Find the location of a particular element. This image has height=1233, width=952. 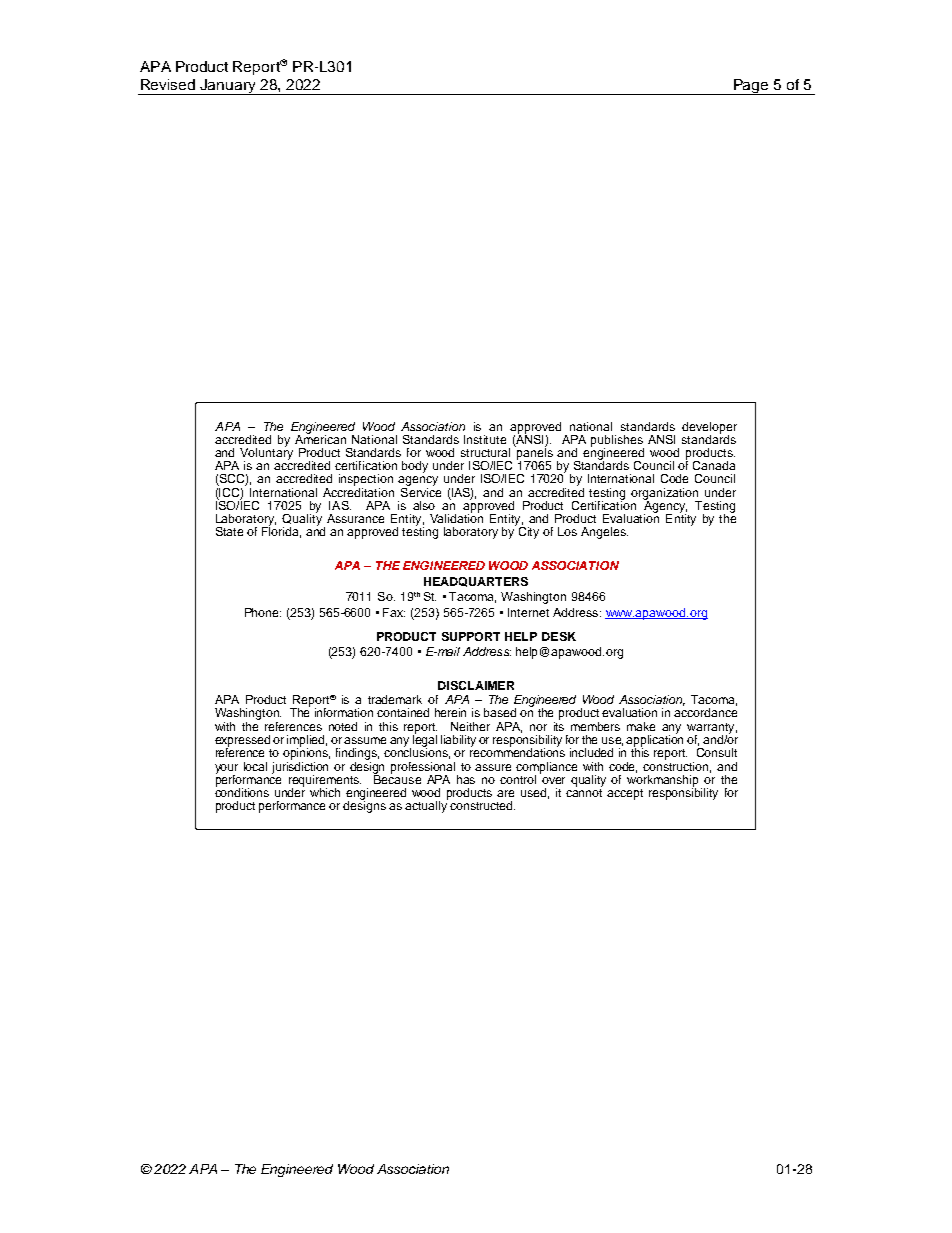

American is located at coordinates (320, 438).
